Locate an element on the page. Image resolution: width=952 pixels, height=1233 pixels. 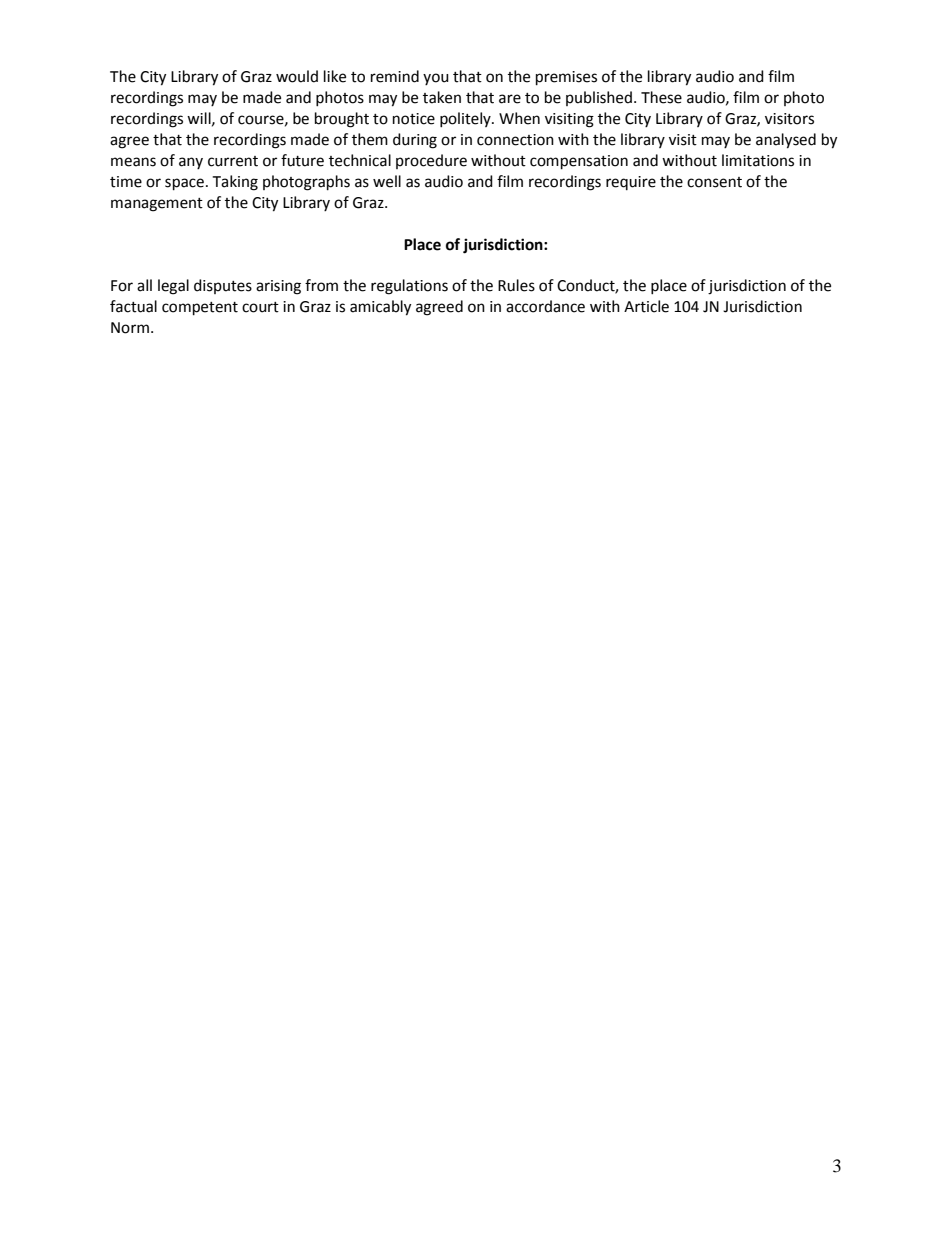
management is located at coordinates (157, 205).
